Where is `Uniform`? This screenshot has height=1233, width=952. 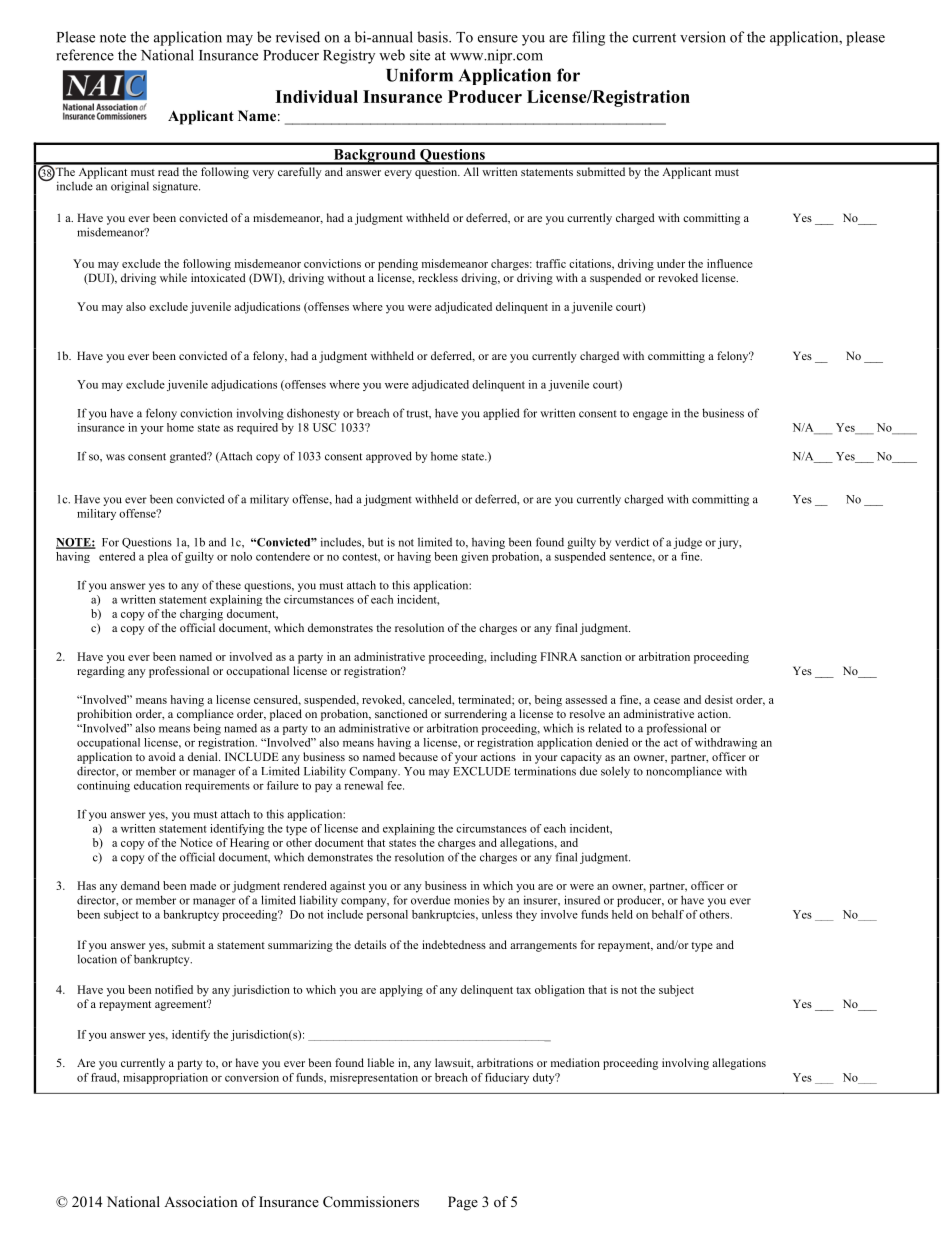 Uniform is located at coordinates (419, 75).
